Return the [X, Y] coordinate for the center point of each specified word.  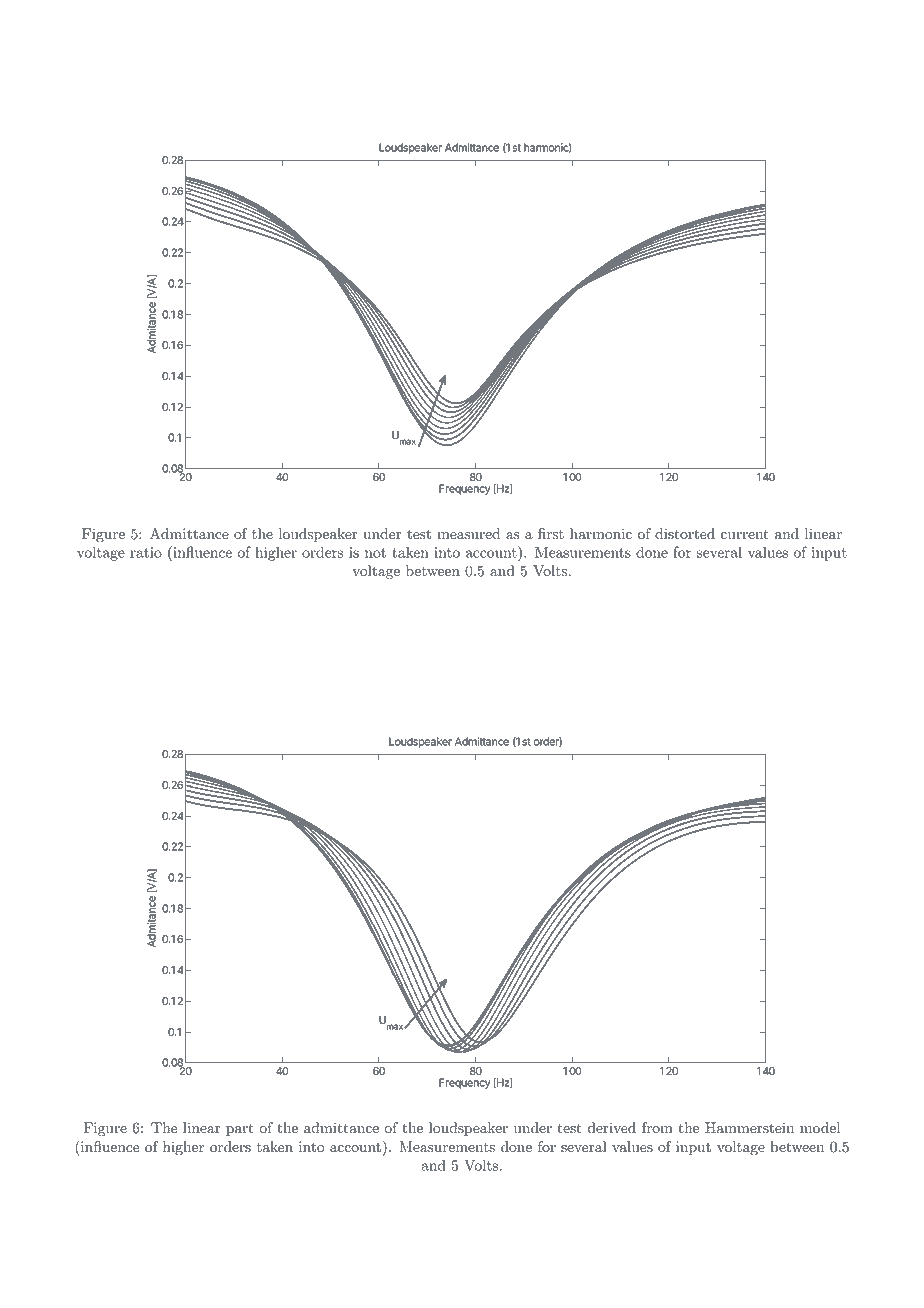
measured [468, 534]
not [375, 553]
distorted [685, 534]
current [745, 535]
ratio [146, 552]
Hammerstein [749, 1128]
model [820, 1128]
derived [612, 1128]
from [657, 1128]
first [551, 533]
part [240, 1130]
